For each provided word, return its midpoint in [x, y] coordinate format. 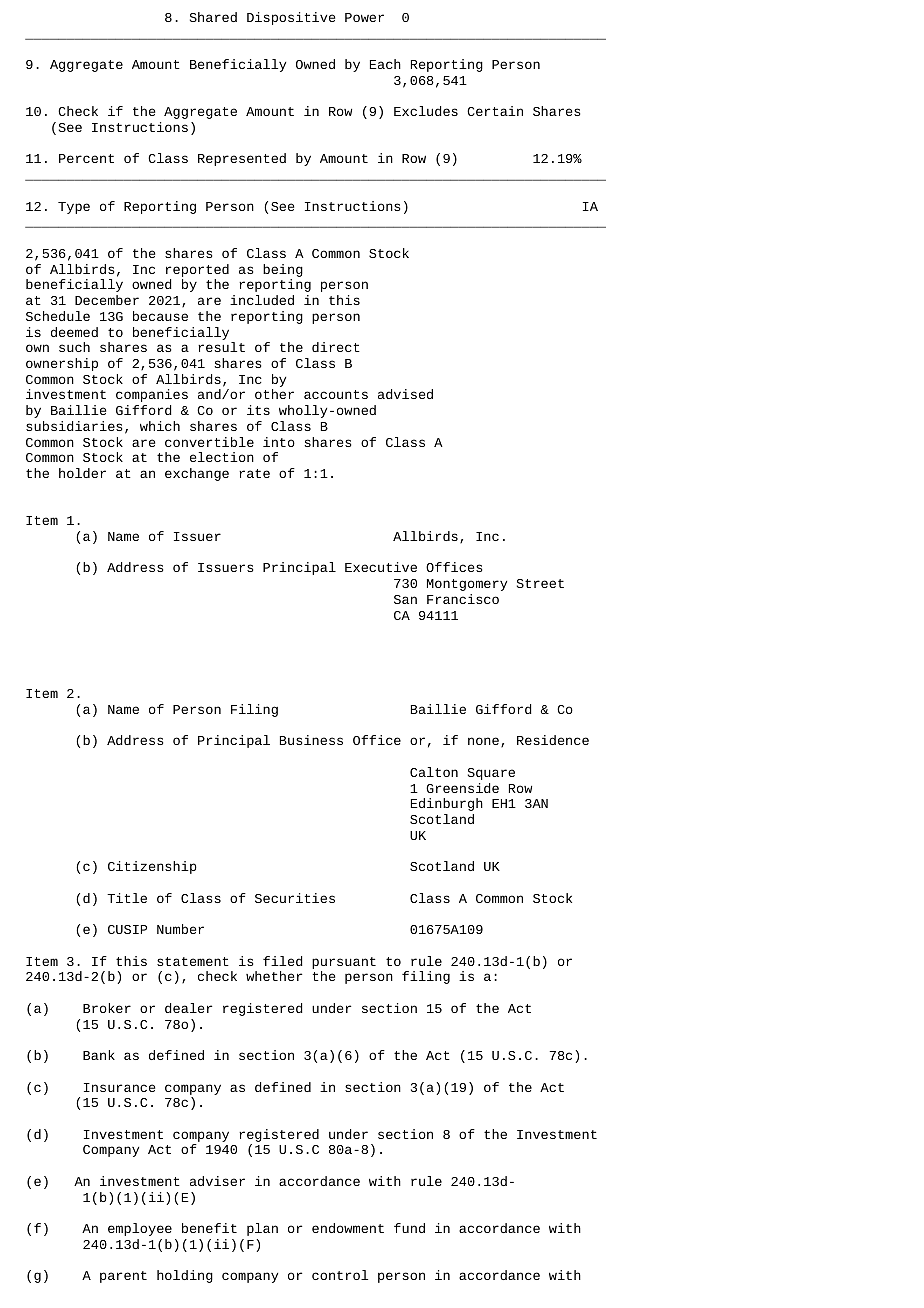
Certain [495, 111]
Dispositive [291, 18]
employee [140, 1229]
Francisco [463, 599]
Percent [86, 158]
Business [311, 740]
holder [82, 473]
